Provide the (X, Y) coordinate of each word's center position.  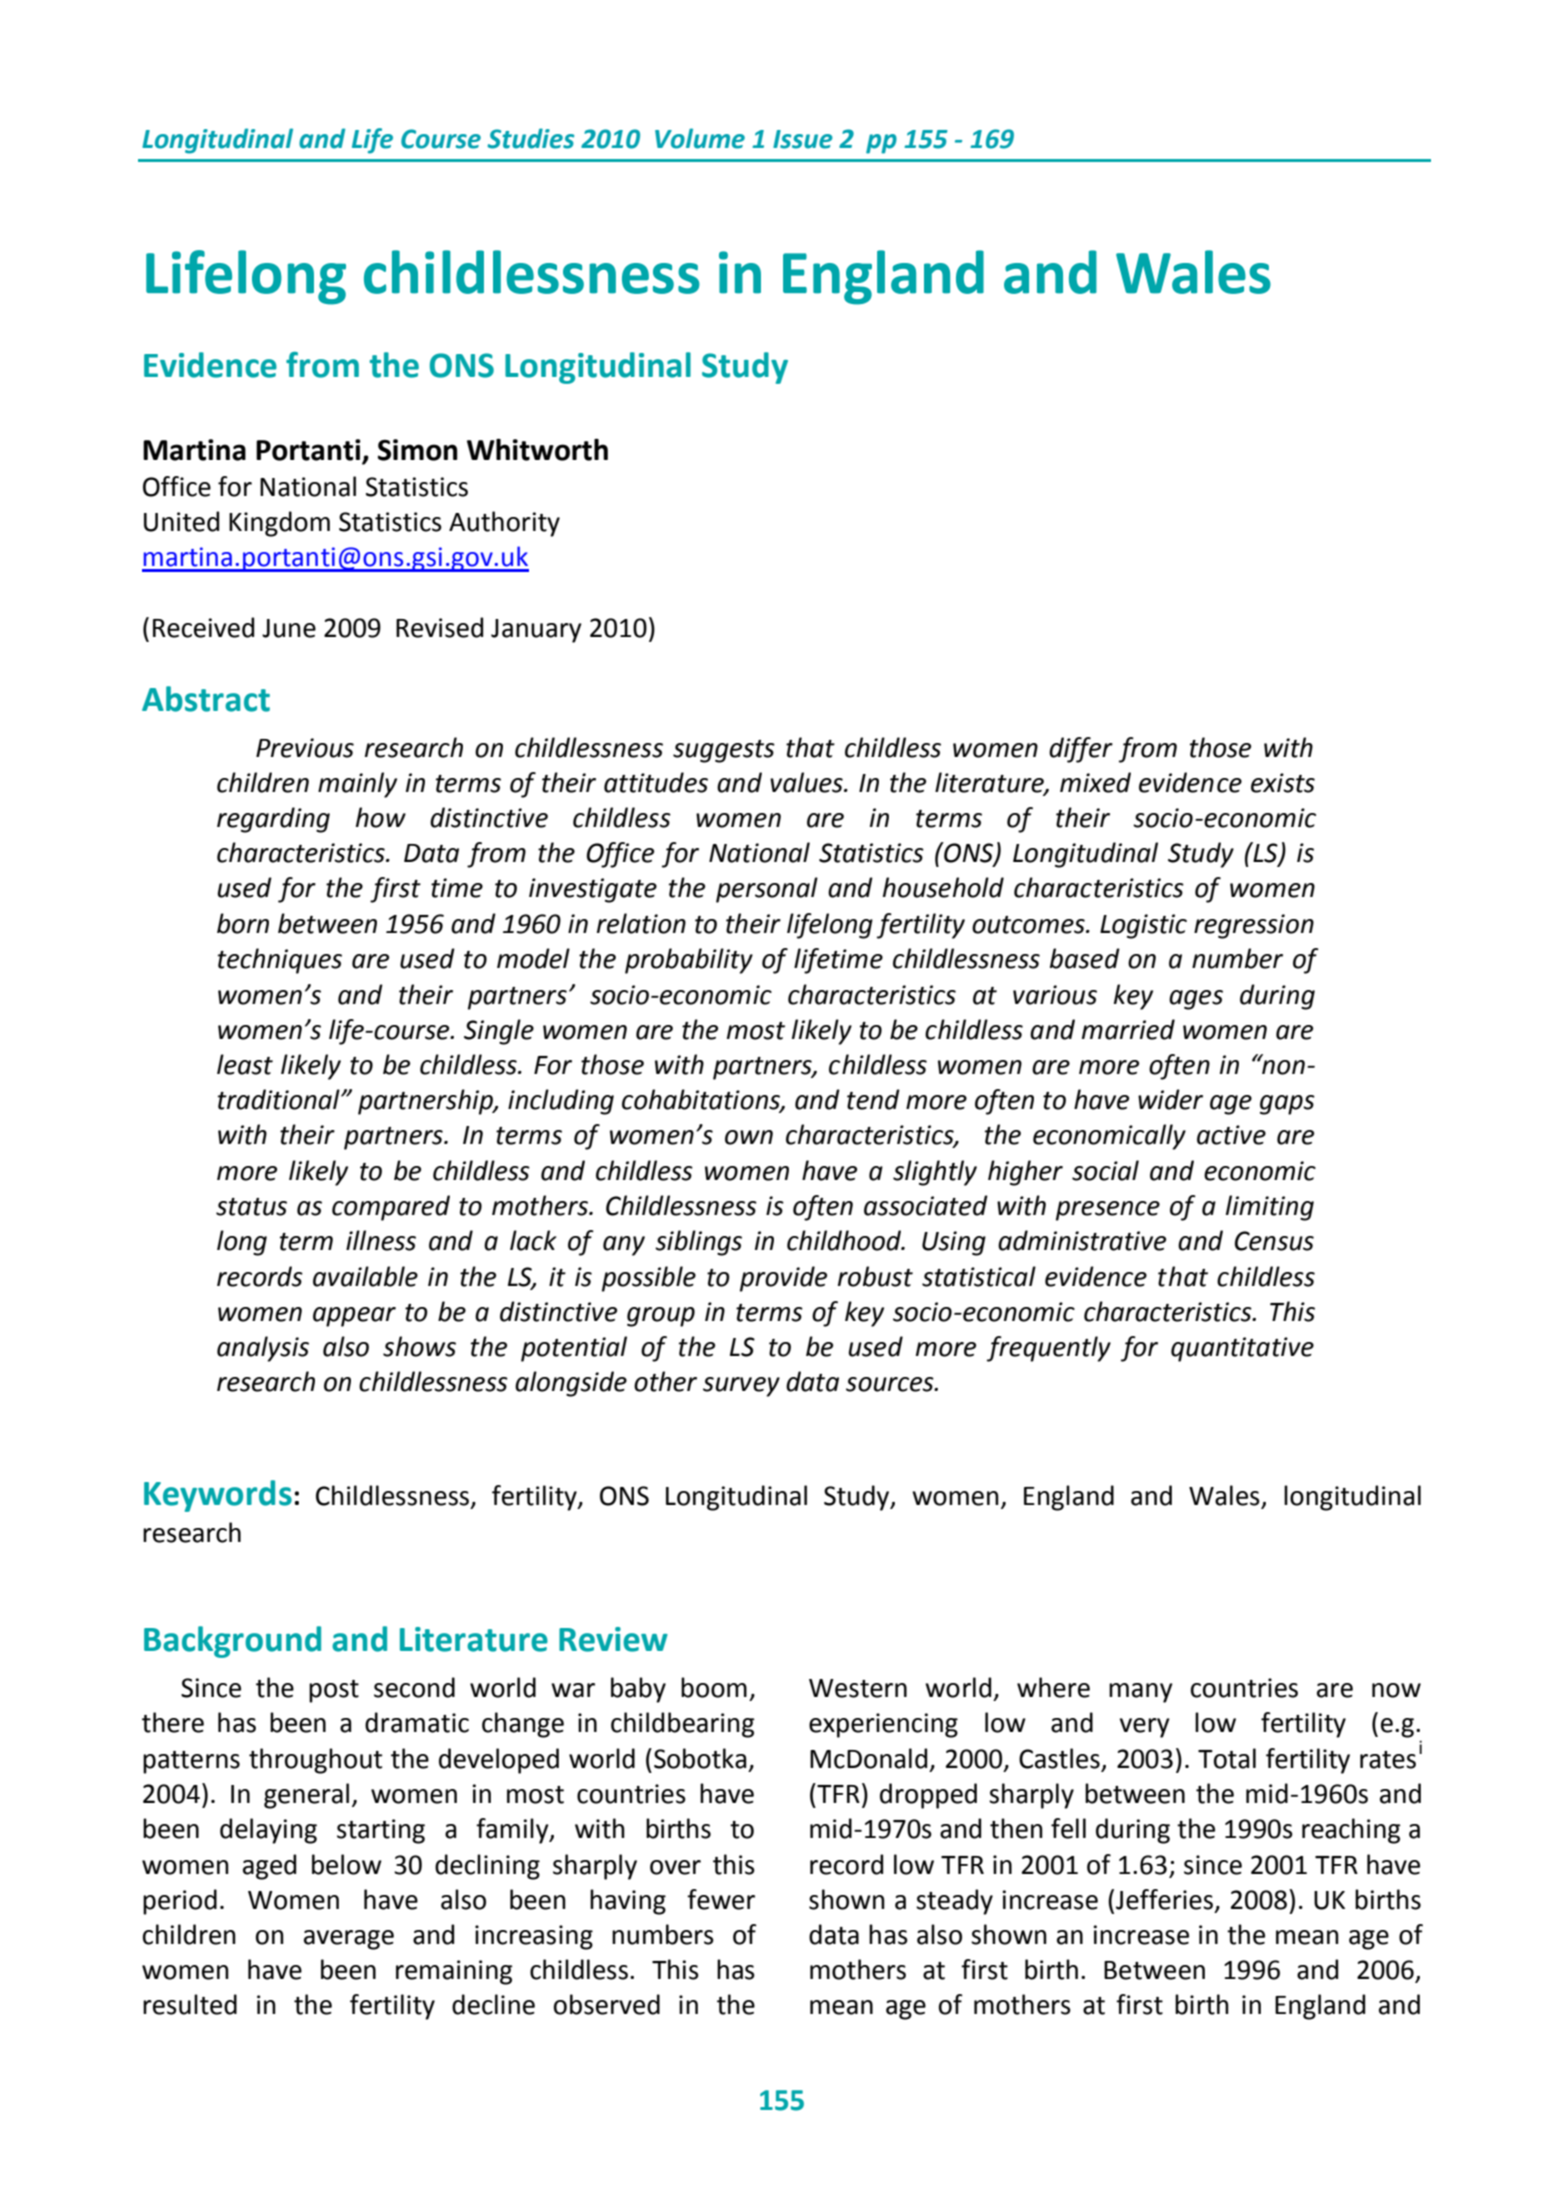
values (807, 782)
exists (1283, 783)
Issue (803, 139)
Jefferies (1164, 1899)
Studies (530, 138)
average (349, 1940)
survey (741, 1387)
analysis (263, 1349)
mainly (357, 785)
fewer (721, 1899)
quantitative (1242, 1349)
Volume (700, 138)
